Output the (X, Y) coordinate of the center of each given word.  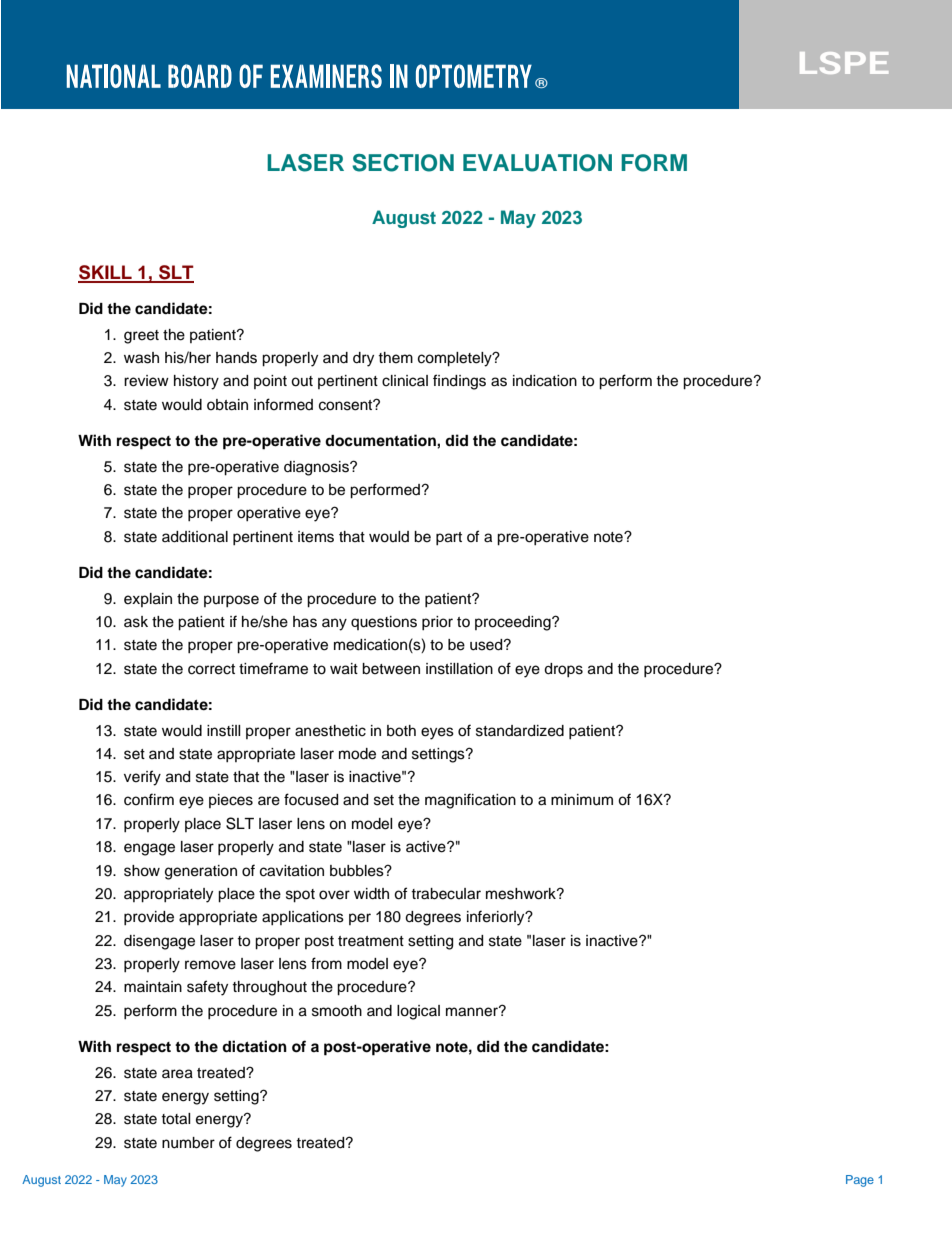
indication (545, 381)
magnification (470, 801)
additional (195, 537)
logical (418, 1012)
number (188, 1143)
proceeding (514, 623)
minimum (582, 800)
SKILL (106, 273)
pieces (231, 801)
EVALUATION (537, 163)
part (449, 538)
